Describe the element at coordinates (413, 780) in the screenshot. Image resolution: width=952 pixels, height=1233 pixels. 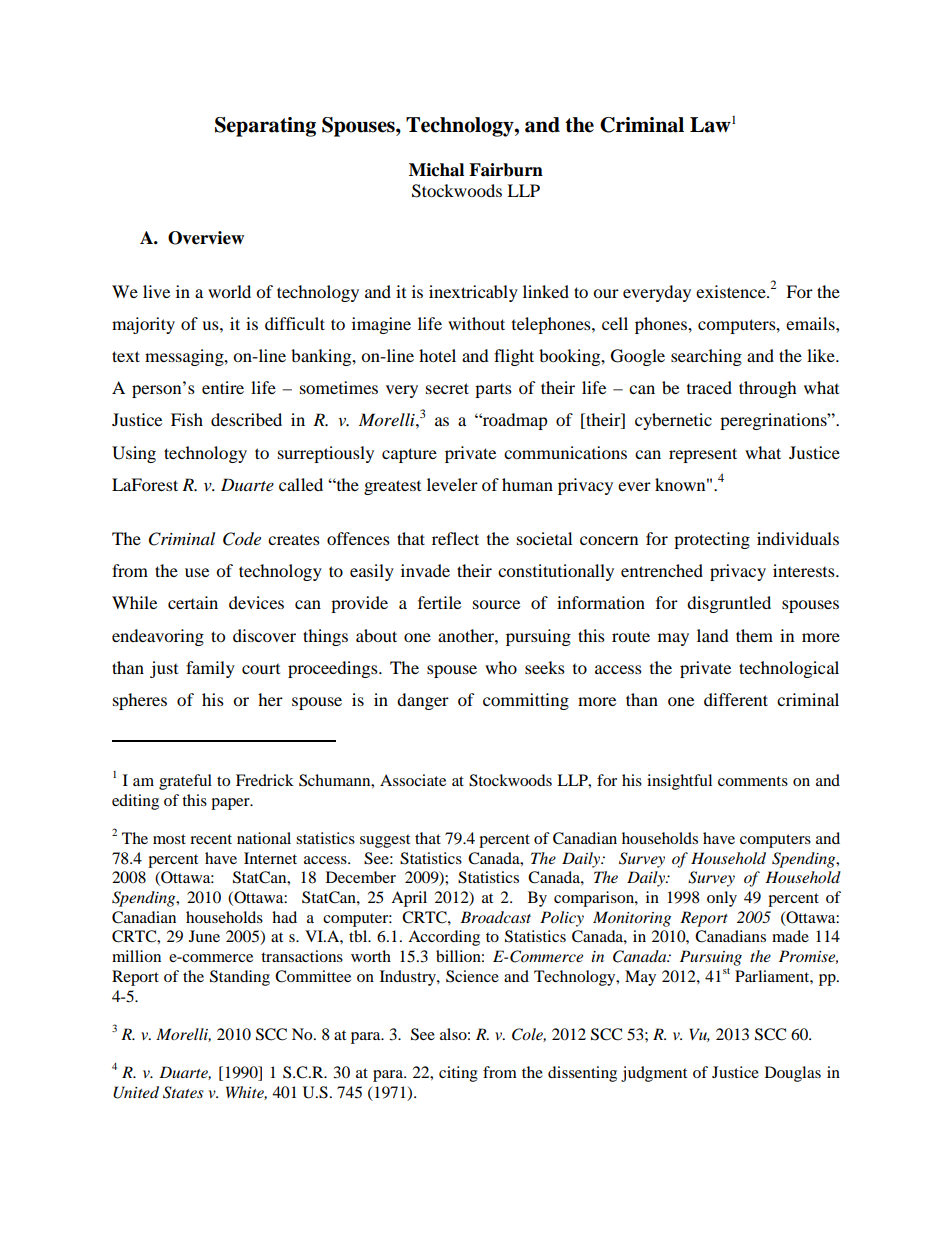
I see `Associate` at that location.
